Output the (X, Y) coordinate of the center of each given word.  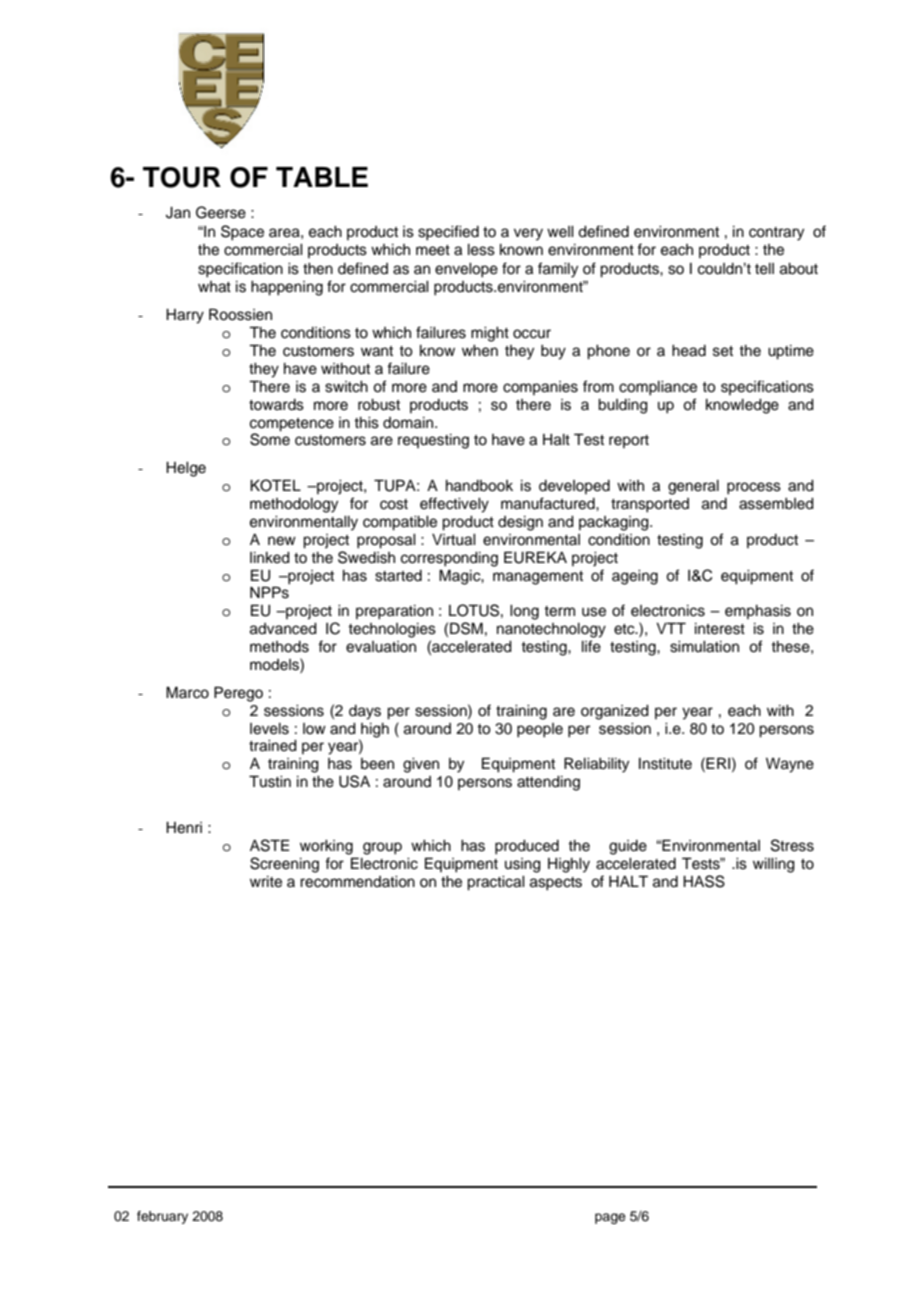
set (723, 351)
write (266, 882)
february (162, 1217)
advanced (283, 629)
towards (276, 405)
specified (448, 233)
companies (540, 388)
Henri (184, 828)
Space (242, 233)
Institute (665, 764)
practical (496, 883)
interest (720, 629)
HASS (704, 881)
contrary (776, 234)
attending (548, 783)
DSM (466, 628)
